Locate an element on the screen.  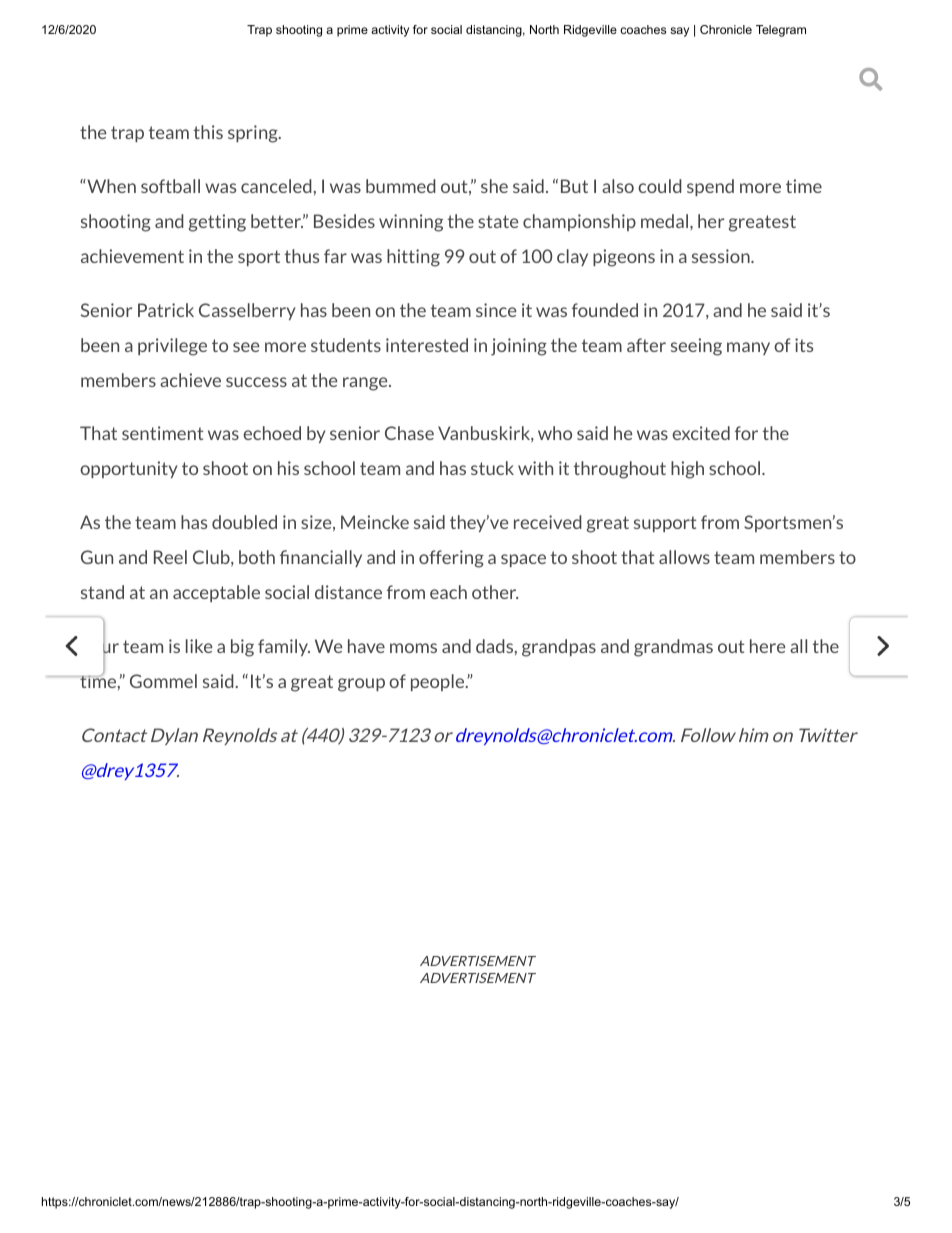
received is located at coordinates (548, 522).
